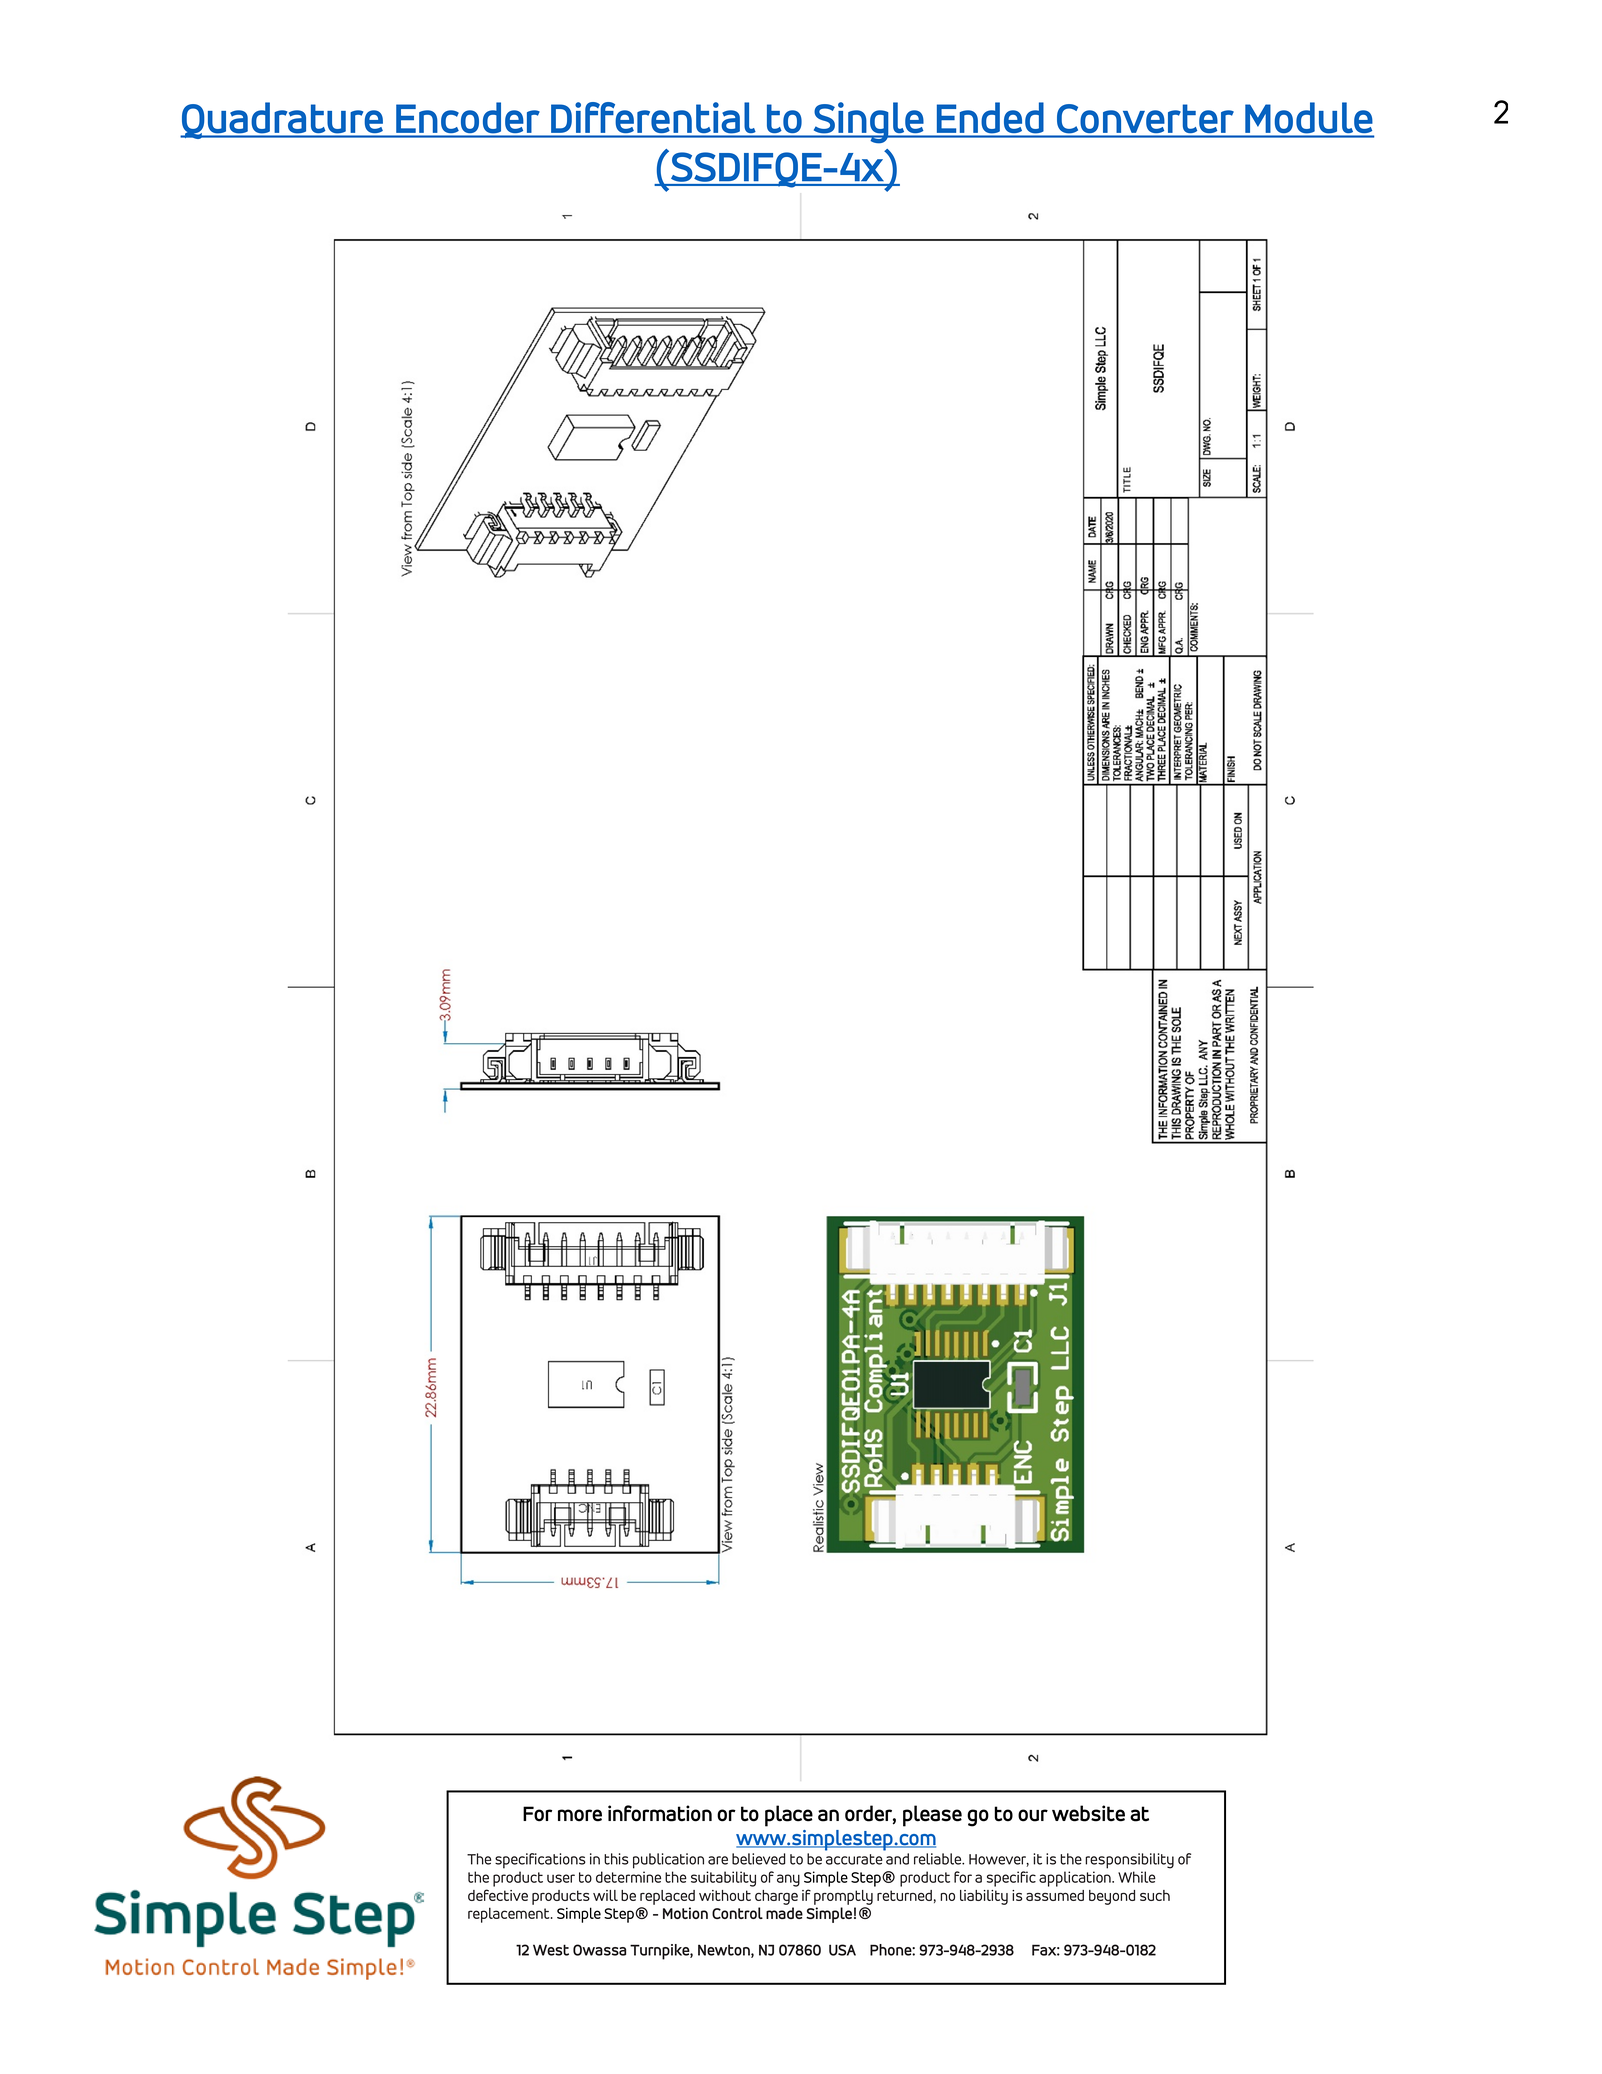 Image resolution: width=1602 pixels, height=2074 pixels. I want to click on defective, so click(498, 1895).
